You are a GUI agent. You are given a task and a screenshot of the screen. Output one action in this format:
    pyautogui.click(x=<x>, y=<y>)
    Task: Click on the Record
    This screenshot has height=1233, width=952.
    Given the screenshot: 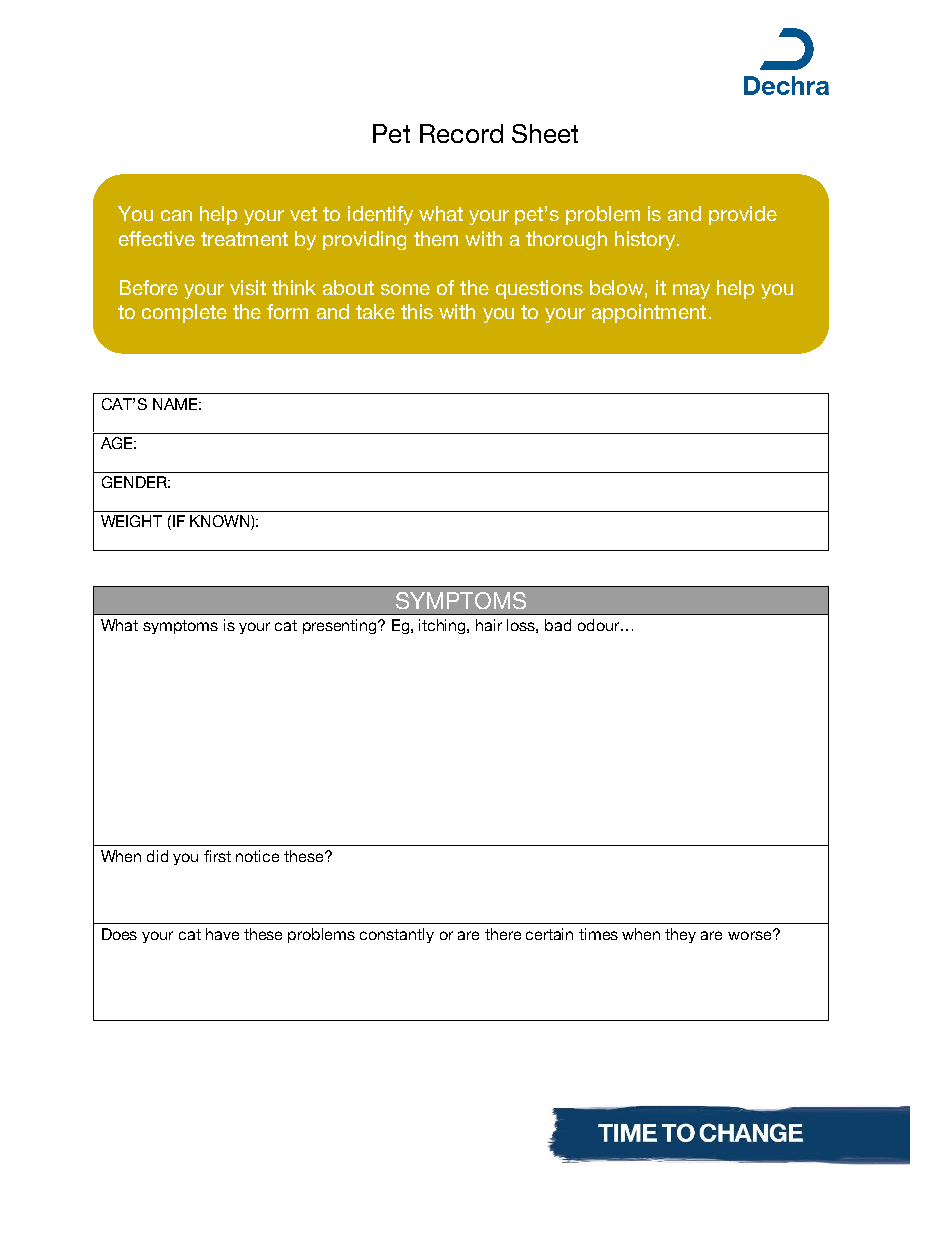 What is the action you would take?
    pyautogui.click(x=461, y=133)
